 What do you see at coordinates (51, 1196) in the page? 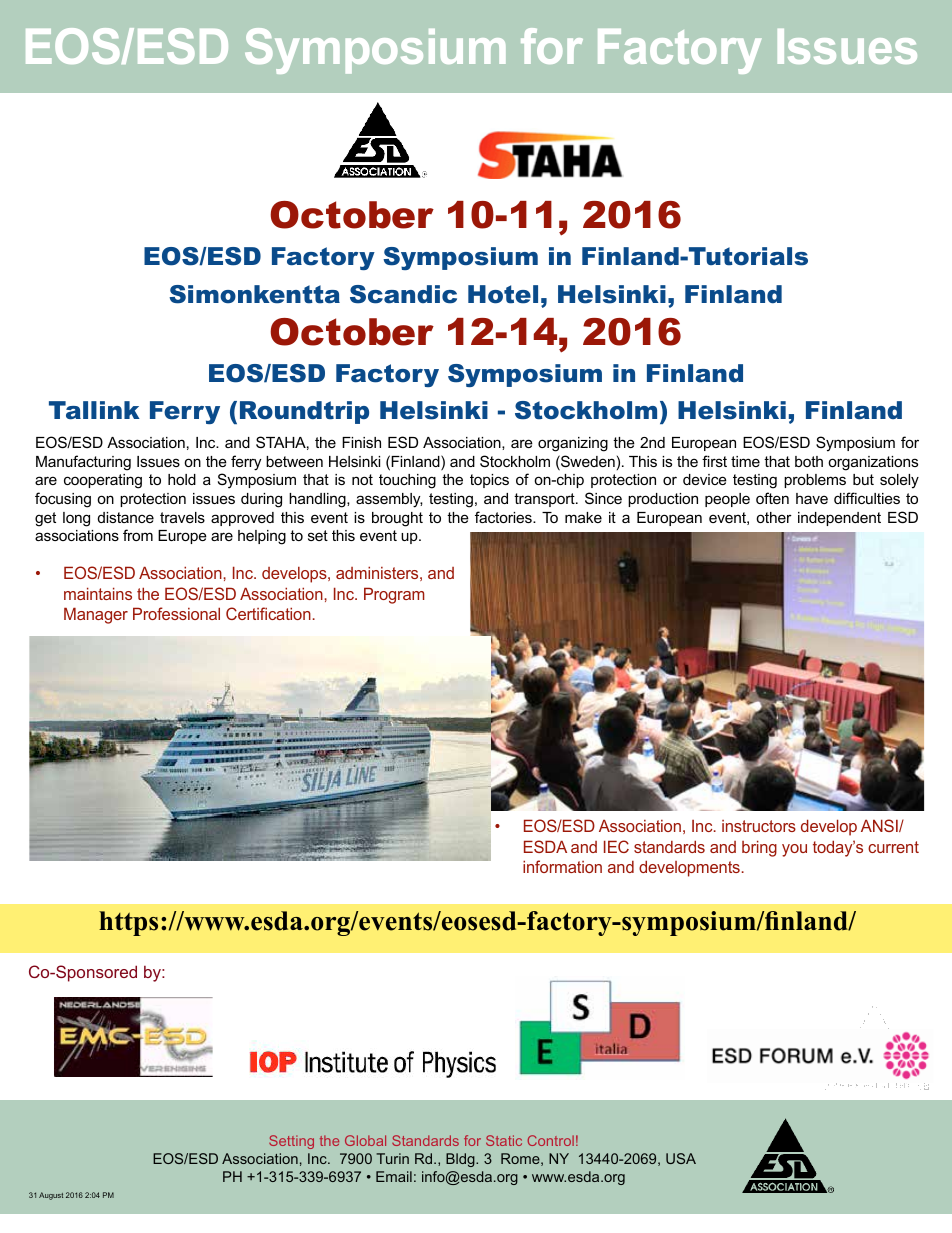
I see `August` at bounding box center [51, 1196].
